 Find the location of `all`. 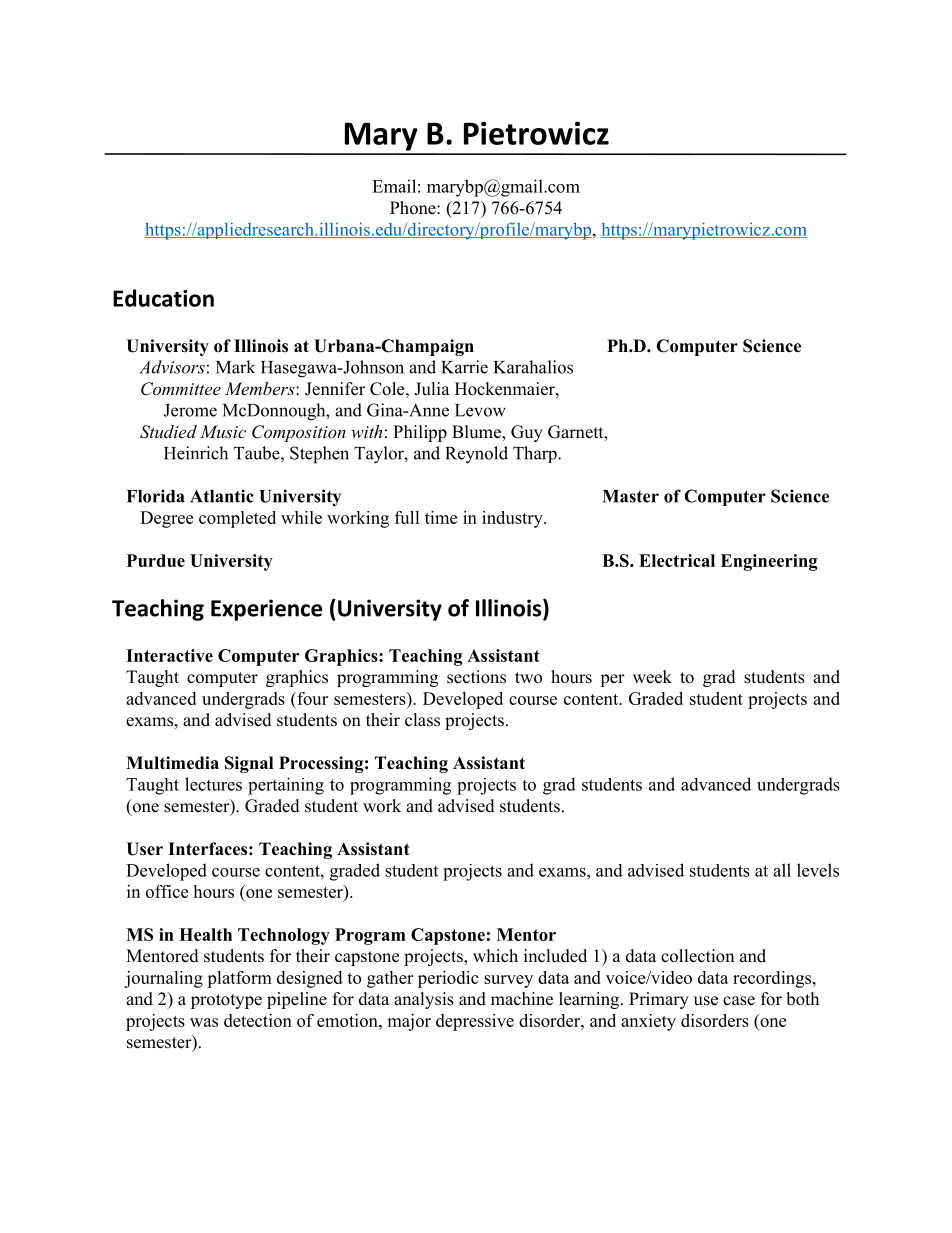

all is located at coordinates (782, 870).
